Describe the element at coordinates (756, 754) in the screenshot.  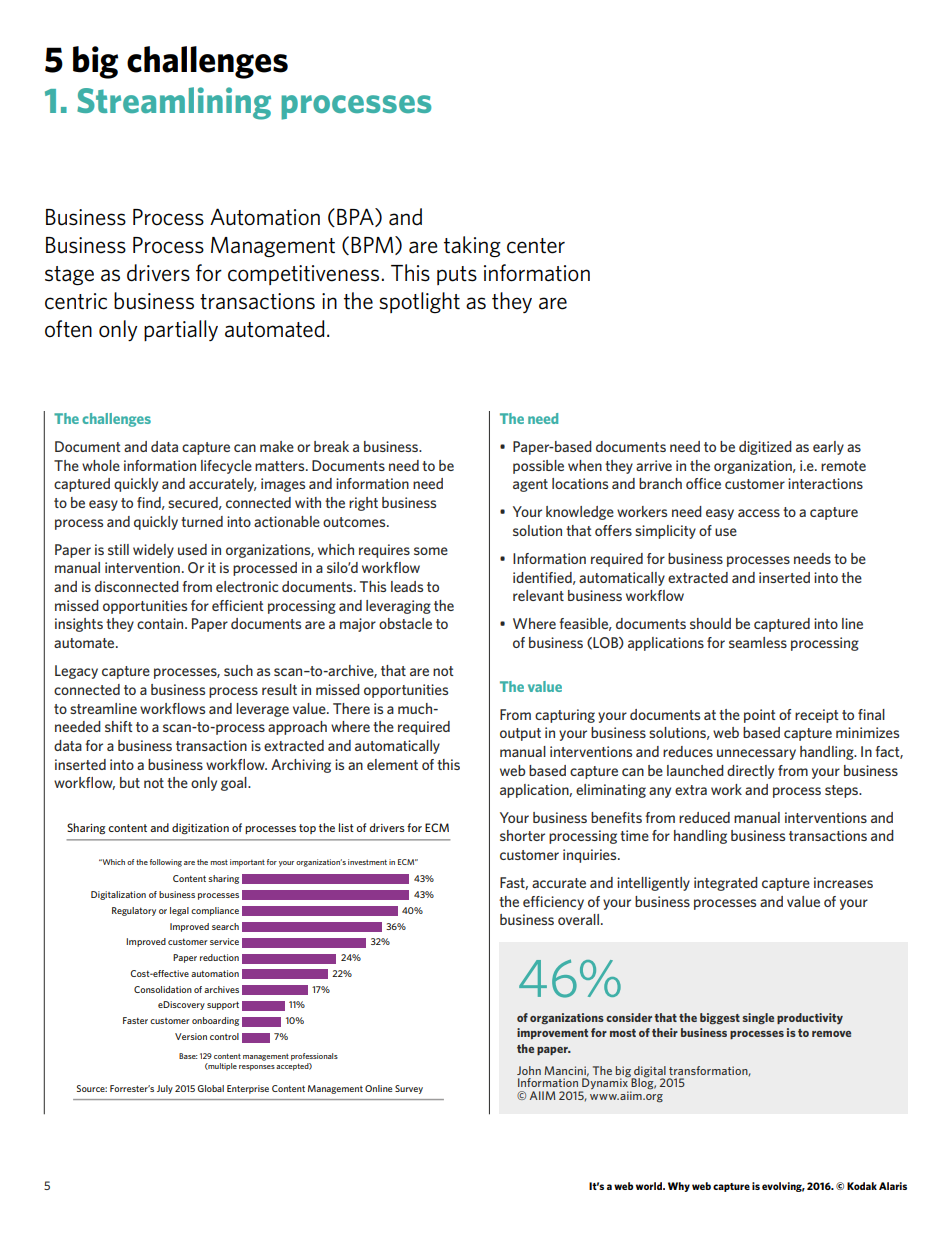
I see `unnecessary` at that location.
